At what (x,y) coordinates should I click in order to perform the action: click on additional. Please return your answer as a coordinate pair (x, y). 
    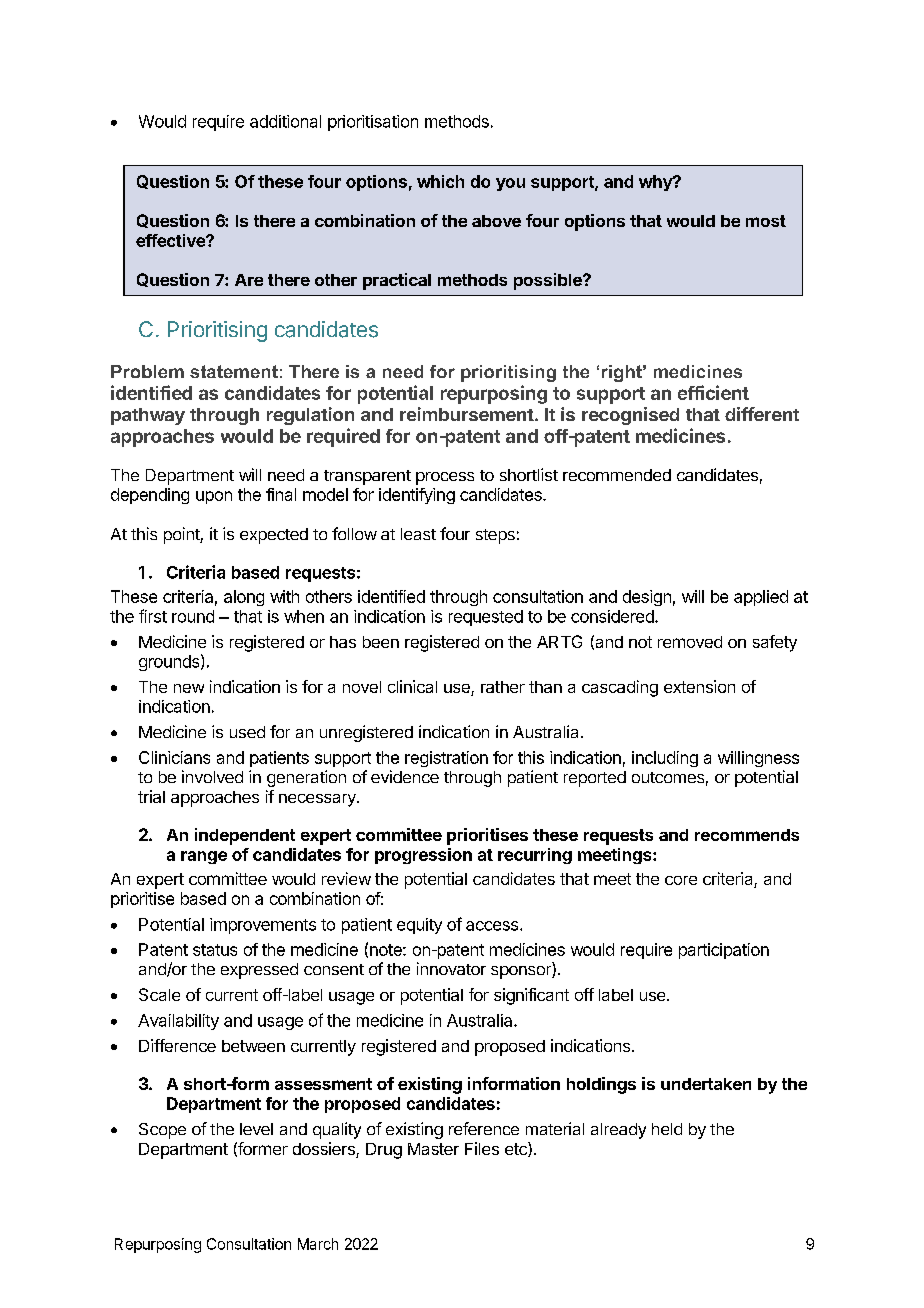
    Looking at the image, I should click on (285, 121).
